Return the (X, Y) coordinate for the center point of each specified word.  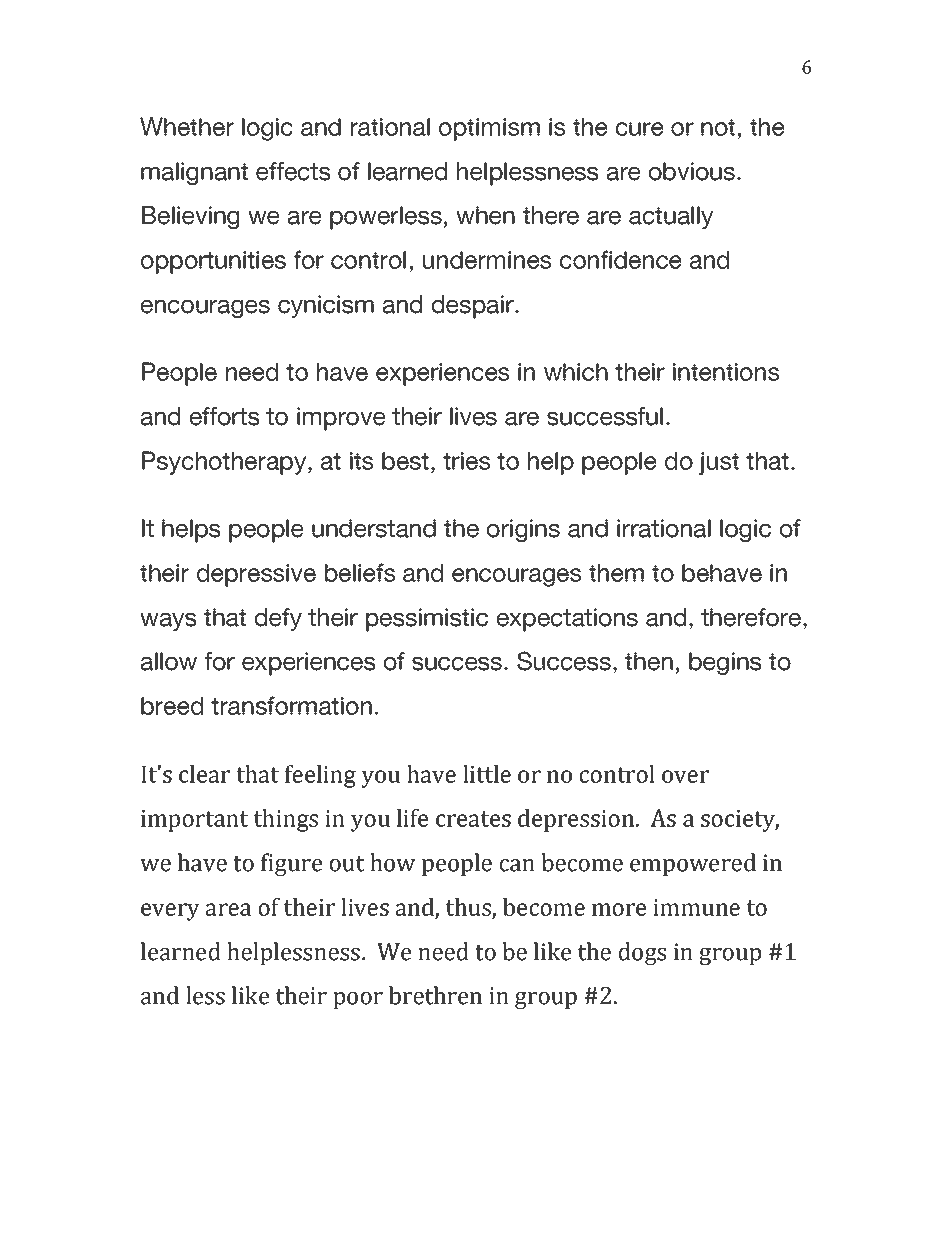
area (228, 909)
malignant (194, 173)
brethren (435, 995)
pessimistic (427, 620)
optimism (489, 129)
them (616, 573)
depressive (256, 575)
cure (640, 129)
